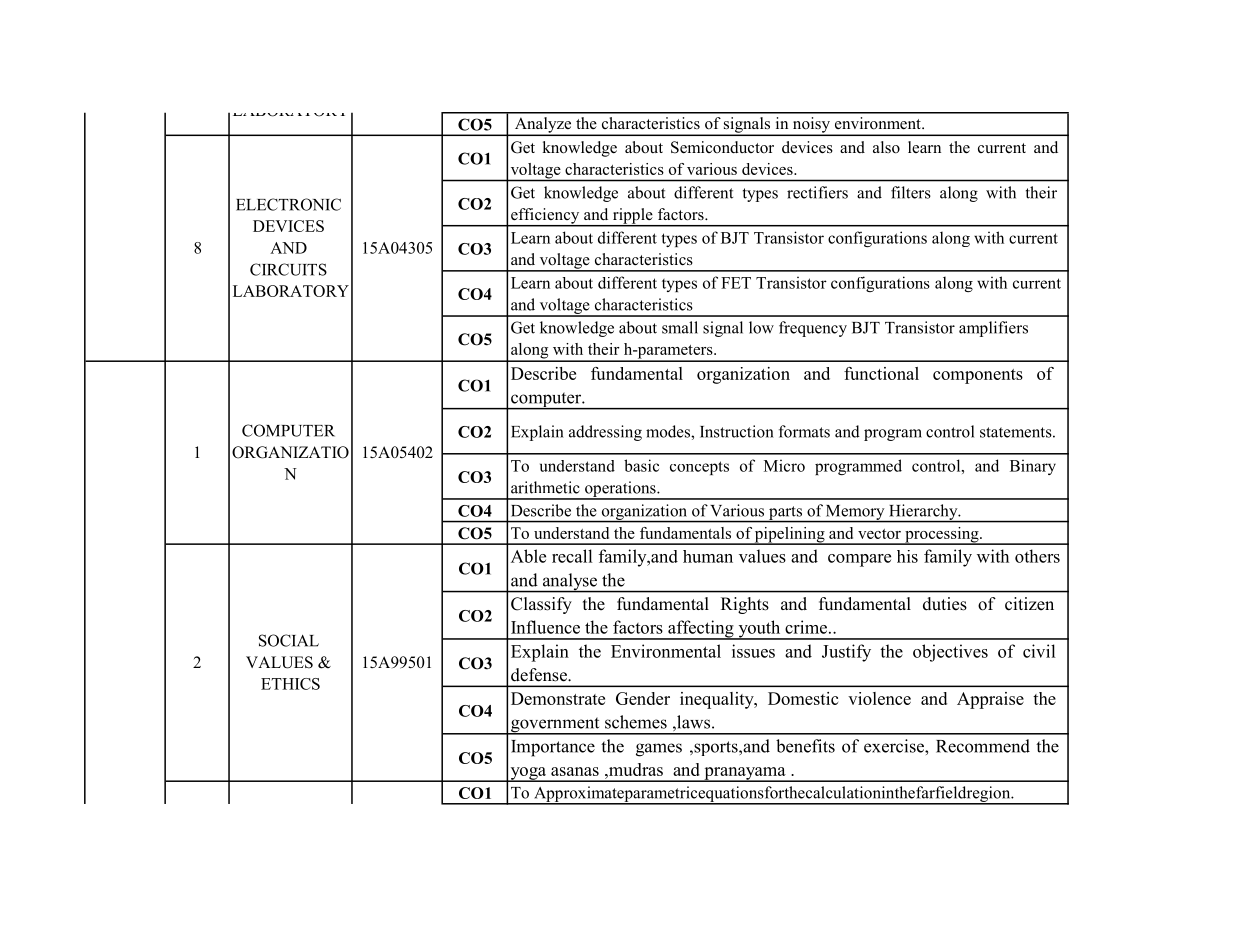 This screenshot has width=1233, height=952. What do you see at coordinates (722, 147) in the screenshot?
I see `Semiconductor` at bounding box center [722, 147].
